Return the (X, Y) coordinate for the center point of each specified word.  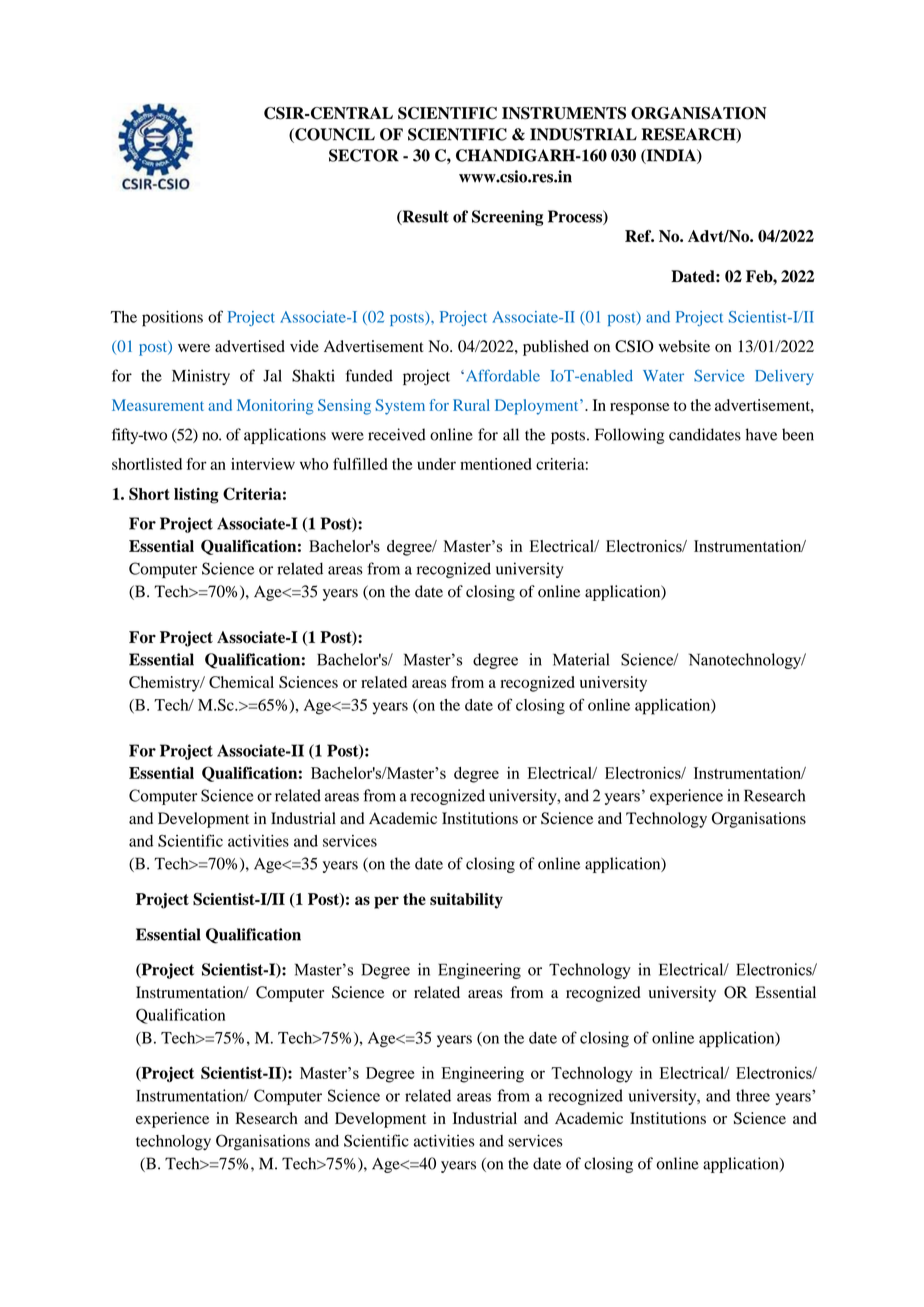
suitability (466, 901)
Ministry (201, 377)
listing (196, 496)
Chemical (241, 682)
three (753, 1095)
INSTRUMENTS (564, 113)
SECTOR (364, 155)
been (798, 434)
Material (581, 659)
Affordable (501, 375)
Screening (507, 218)
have (761, 434)
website (684, 346)
